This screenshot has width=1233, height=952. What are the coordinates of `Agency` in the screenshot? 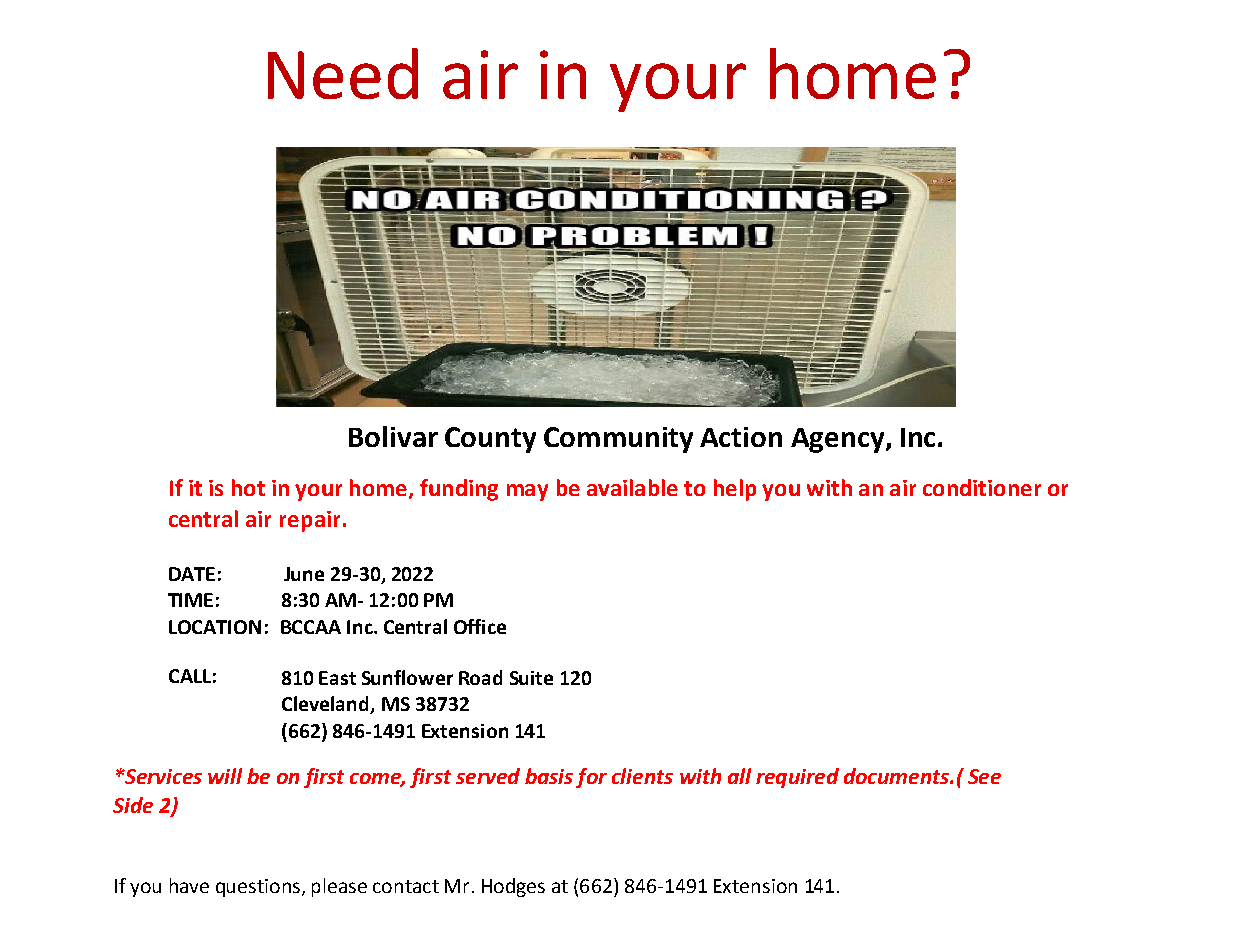 It's located at (839, 440).
